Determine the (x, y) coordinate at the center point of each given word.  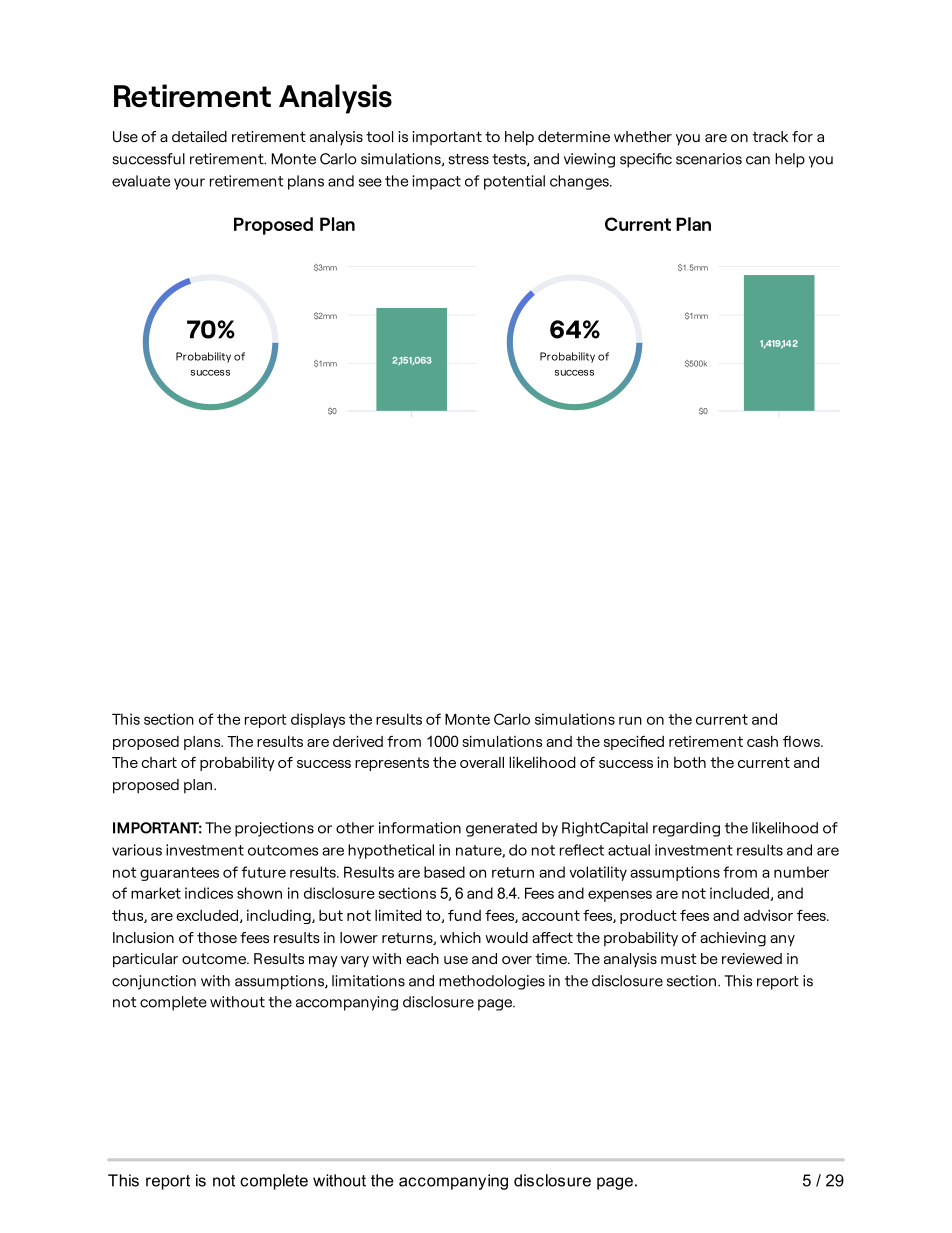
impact (436, 182)
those (217, 937)
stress (468, 159)
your (189, 184)
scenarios (709, 159)
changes (580, 182)
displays (318, 720)
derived (358, 741)
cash (762, 741)
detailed (199, 136)
